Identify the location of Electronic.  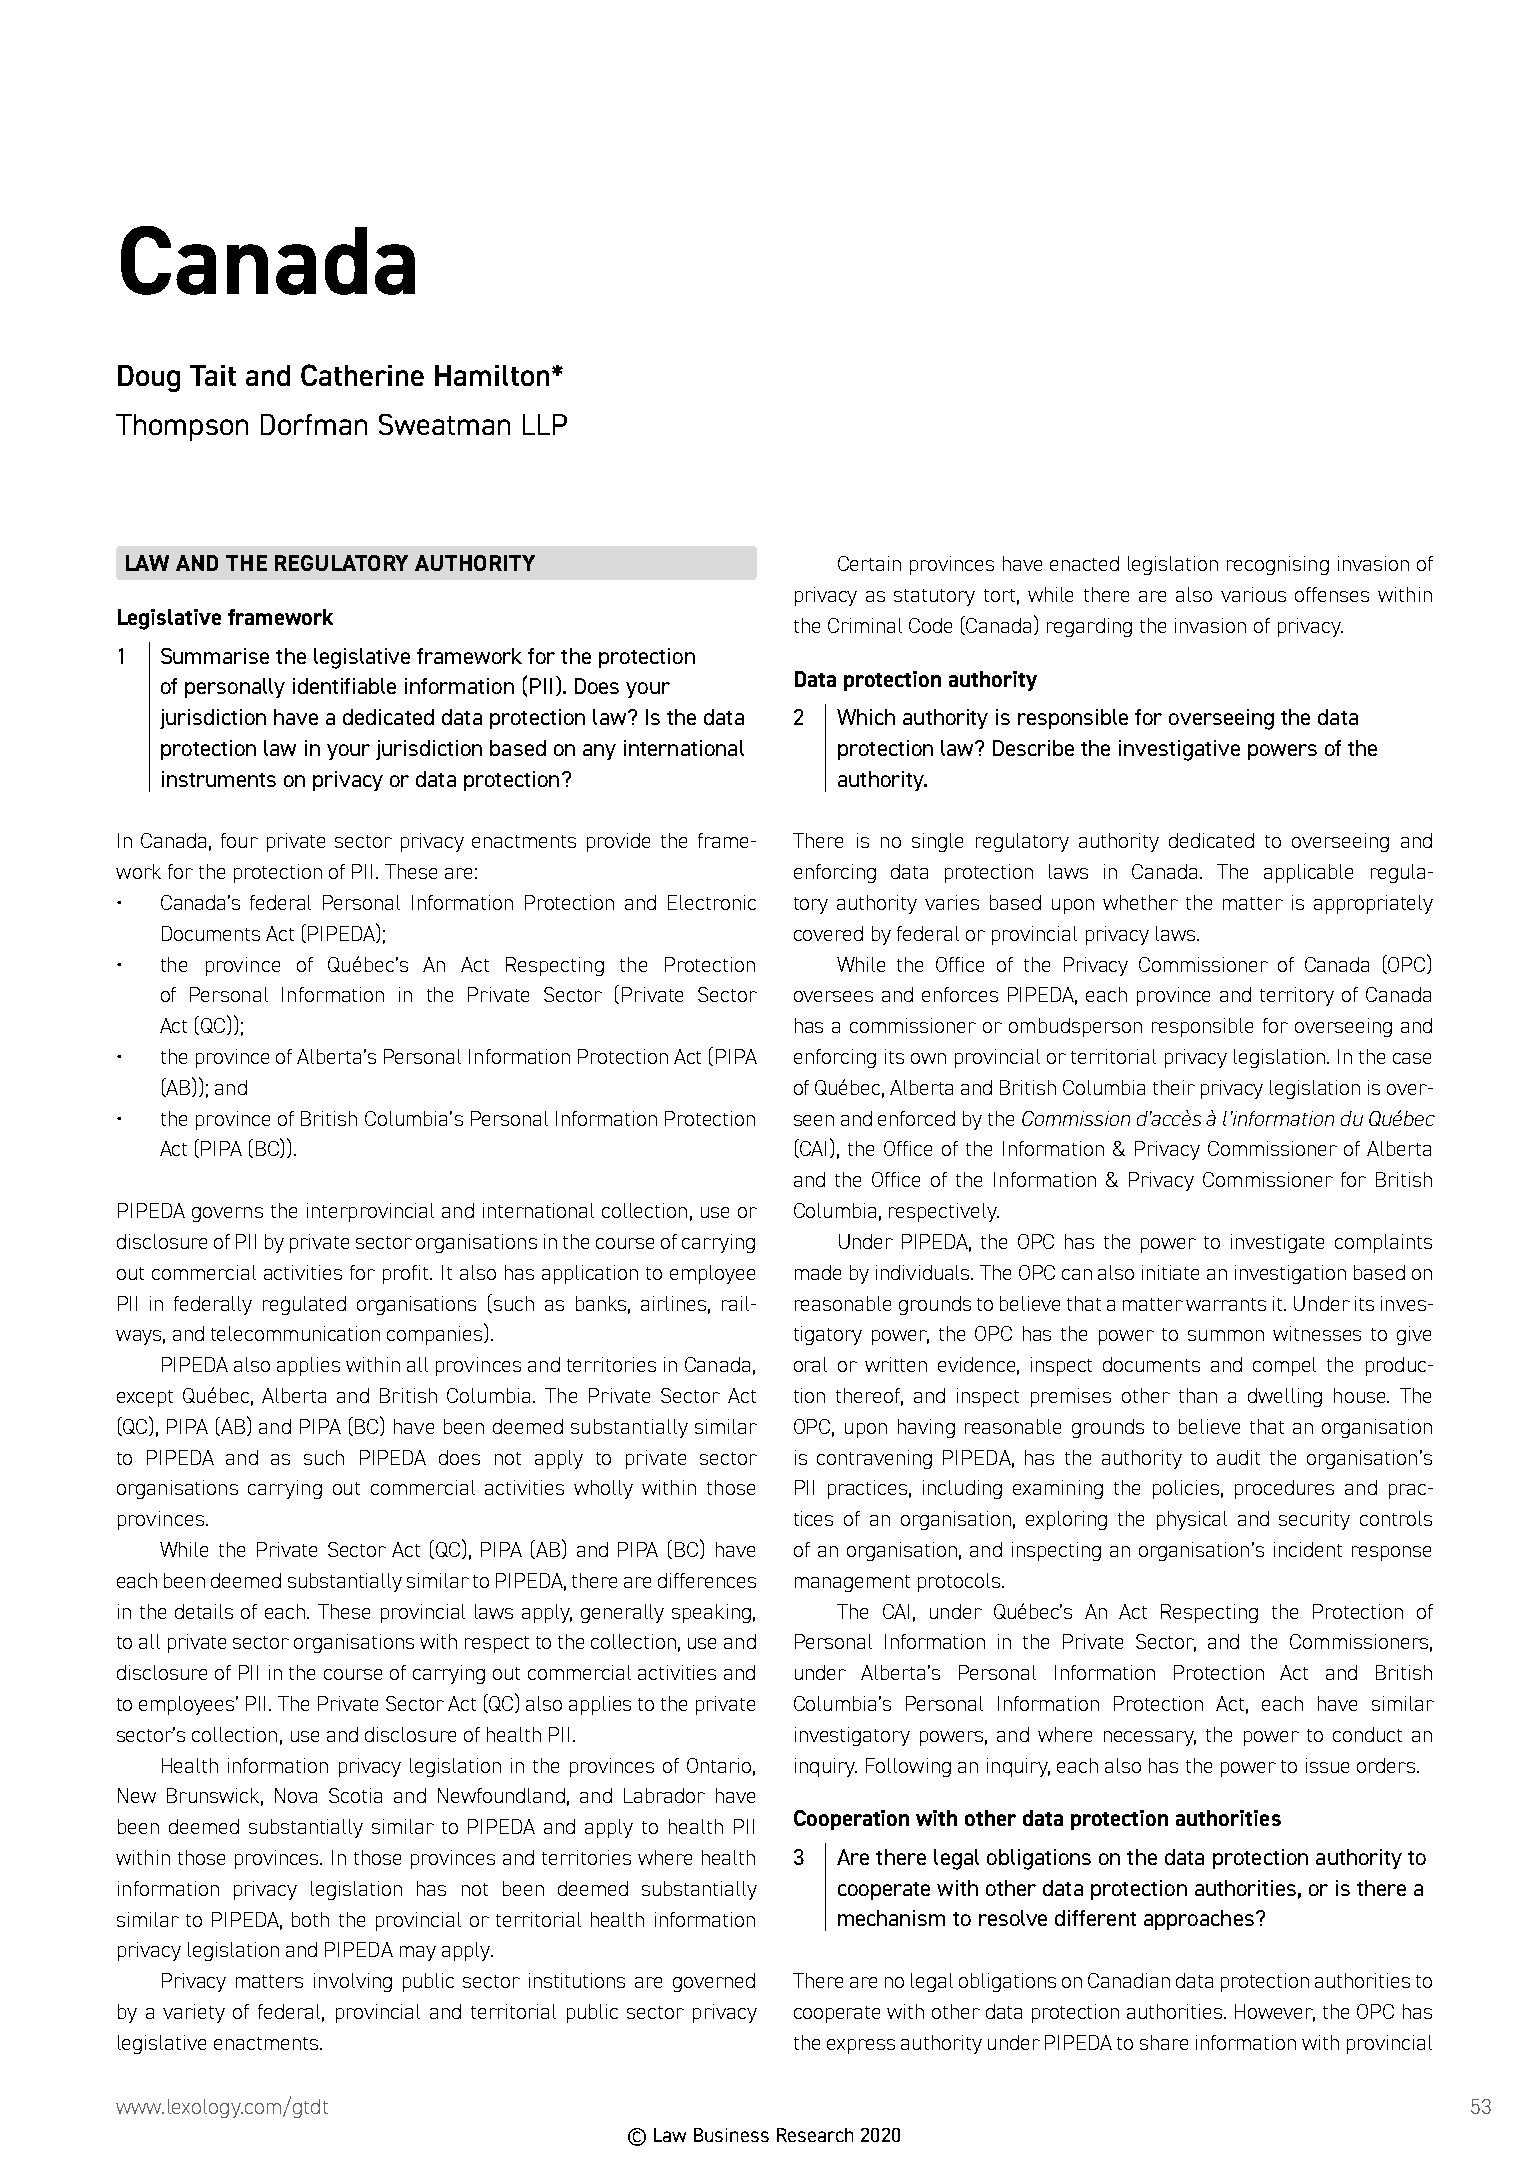
(712, 902).
